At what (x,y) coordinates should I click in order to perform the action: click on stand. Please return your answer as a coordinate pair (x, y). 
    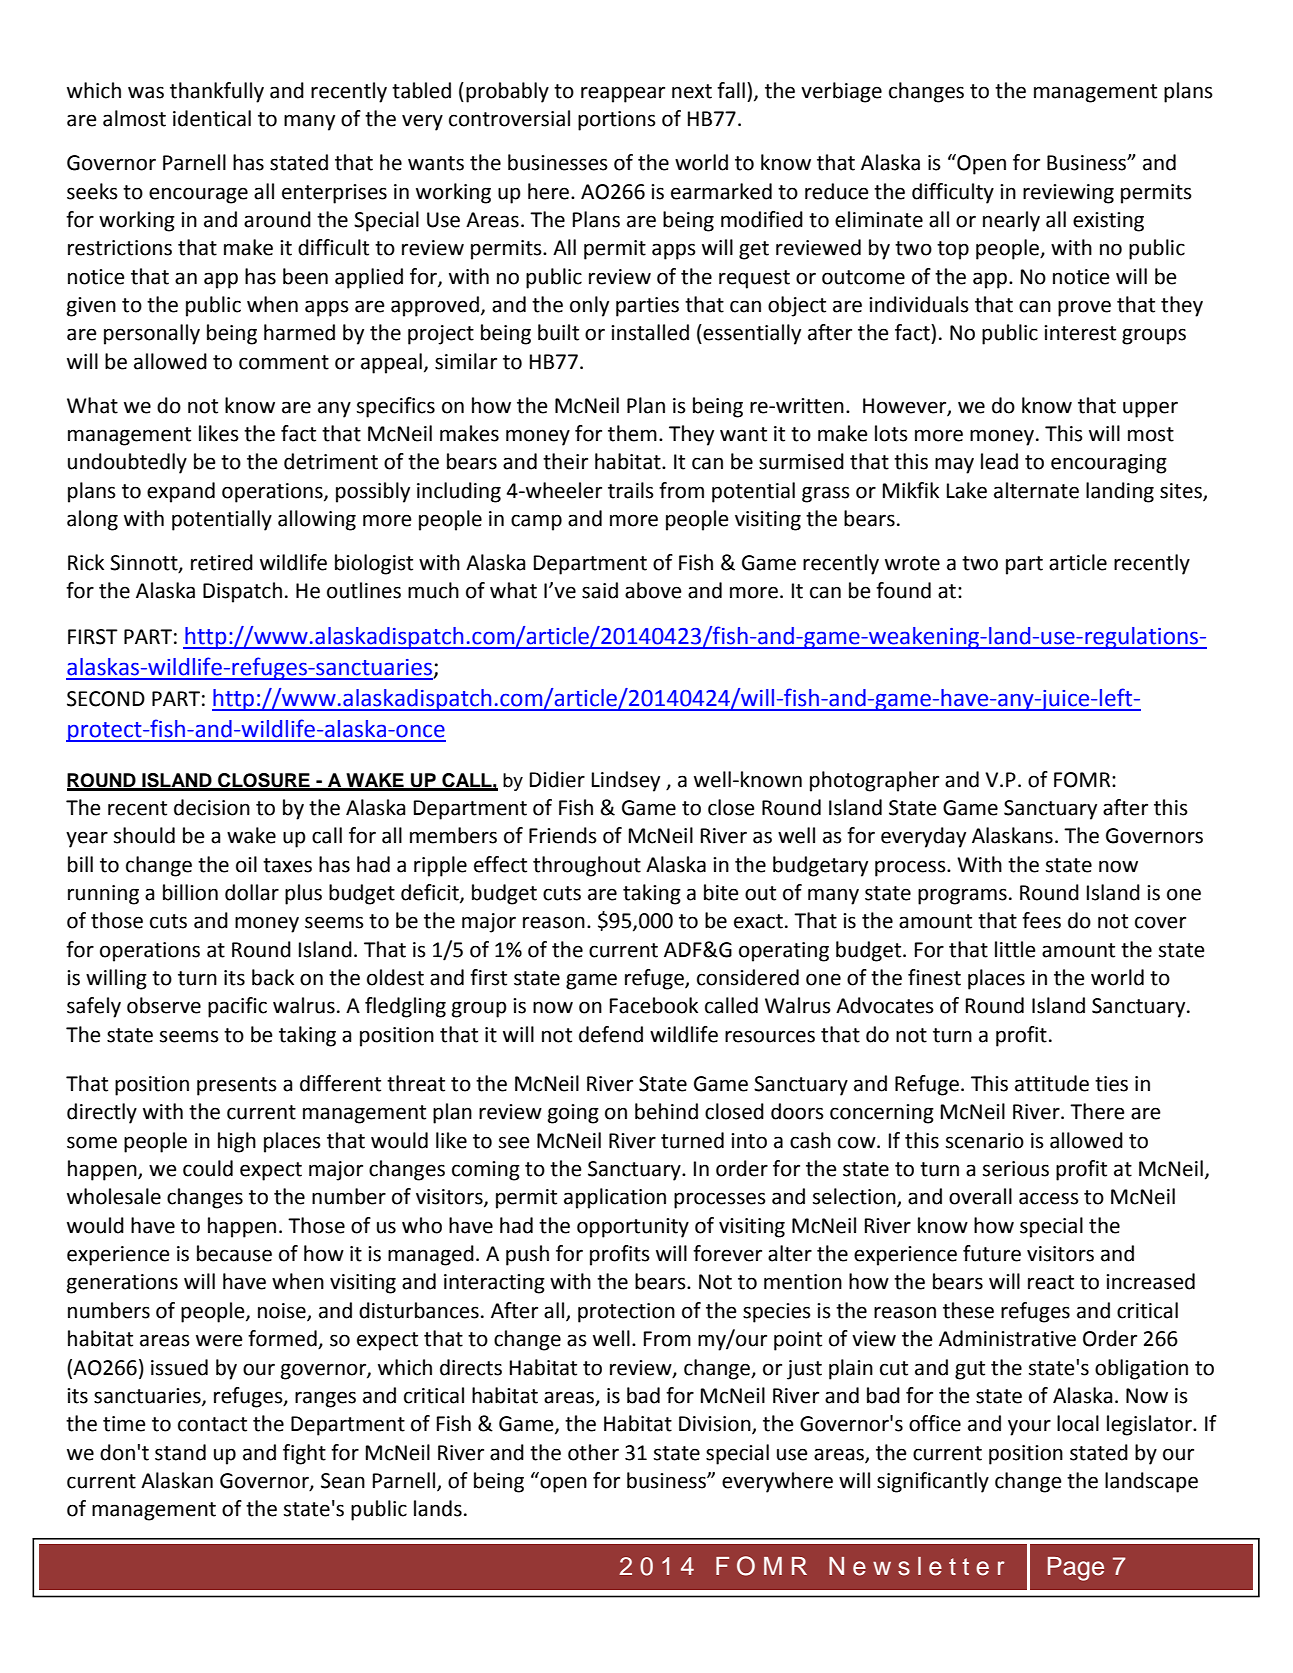
    Looking at the image, I should click on (180, 1452).
